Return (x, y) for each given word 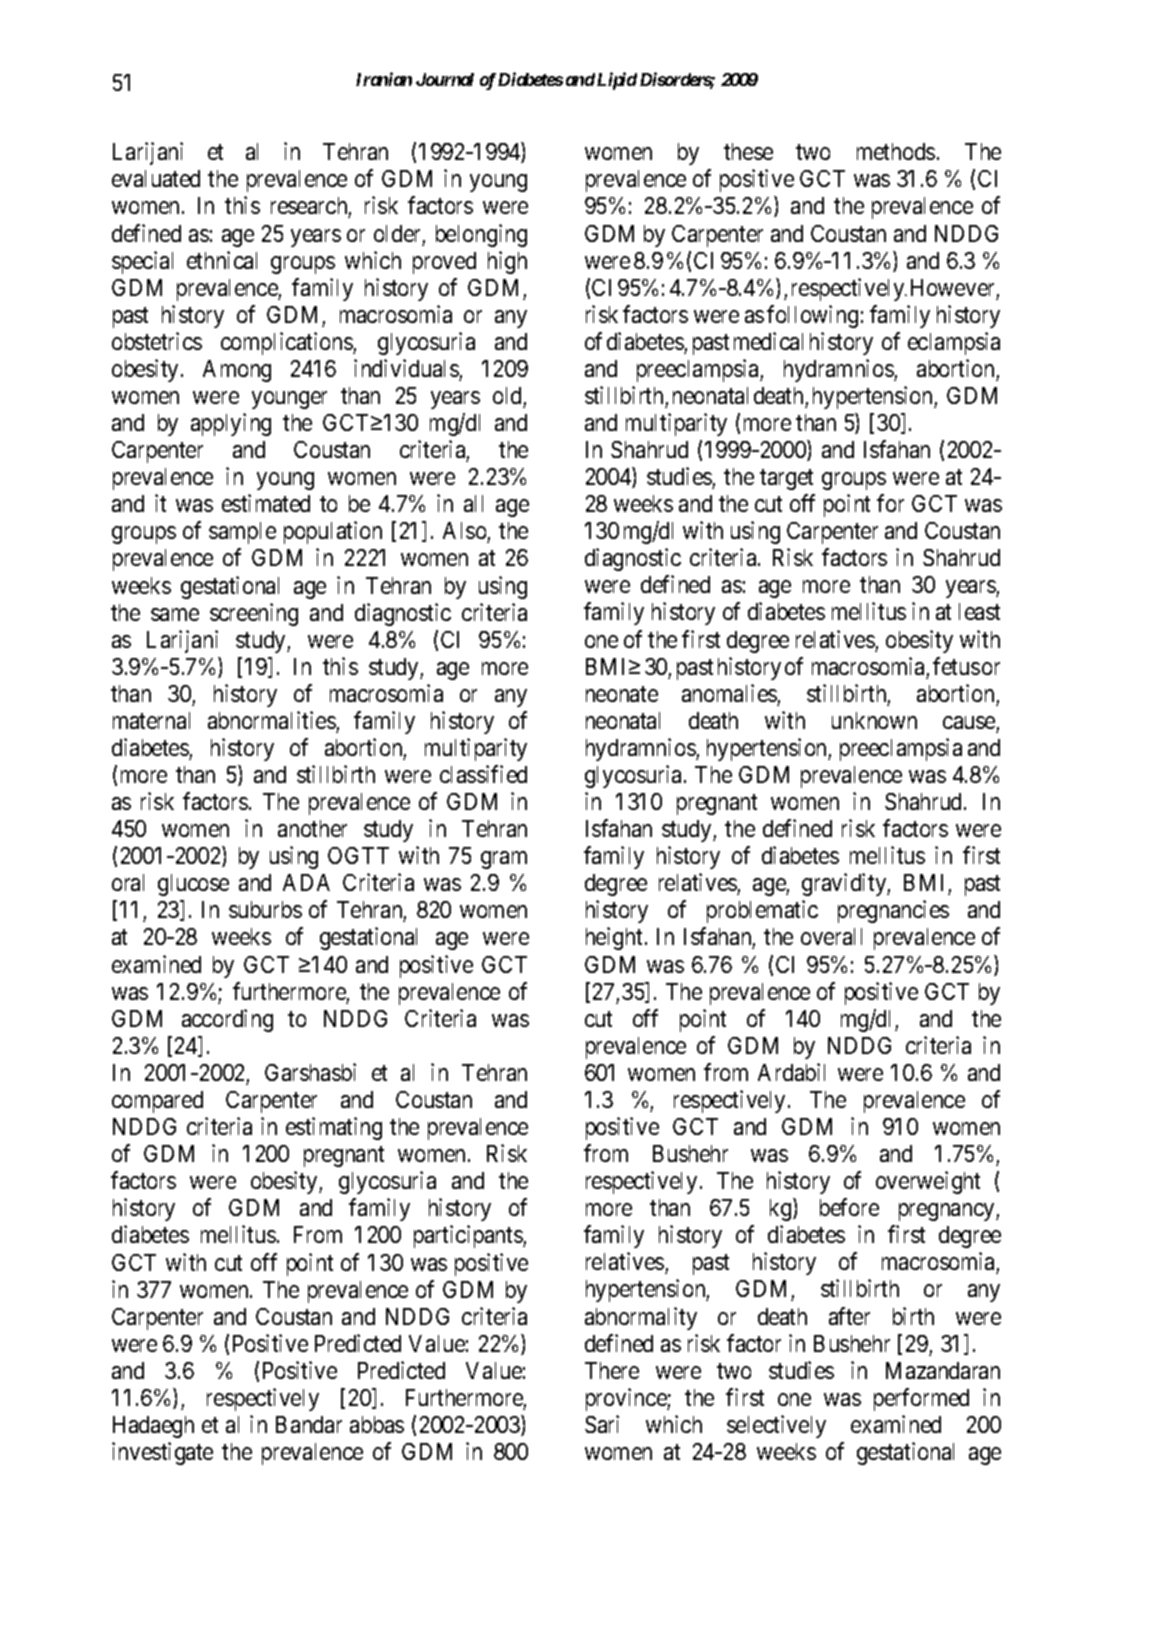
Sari (602, 1424)
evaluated (156, 178)
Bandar (309, 1424)
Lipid (617, 81)
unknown (874, 720)
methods (896, 151)
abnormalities (272, 720)
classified (483, 774)
